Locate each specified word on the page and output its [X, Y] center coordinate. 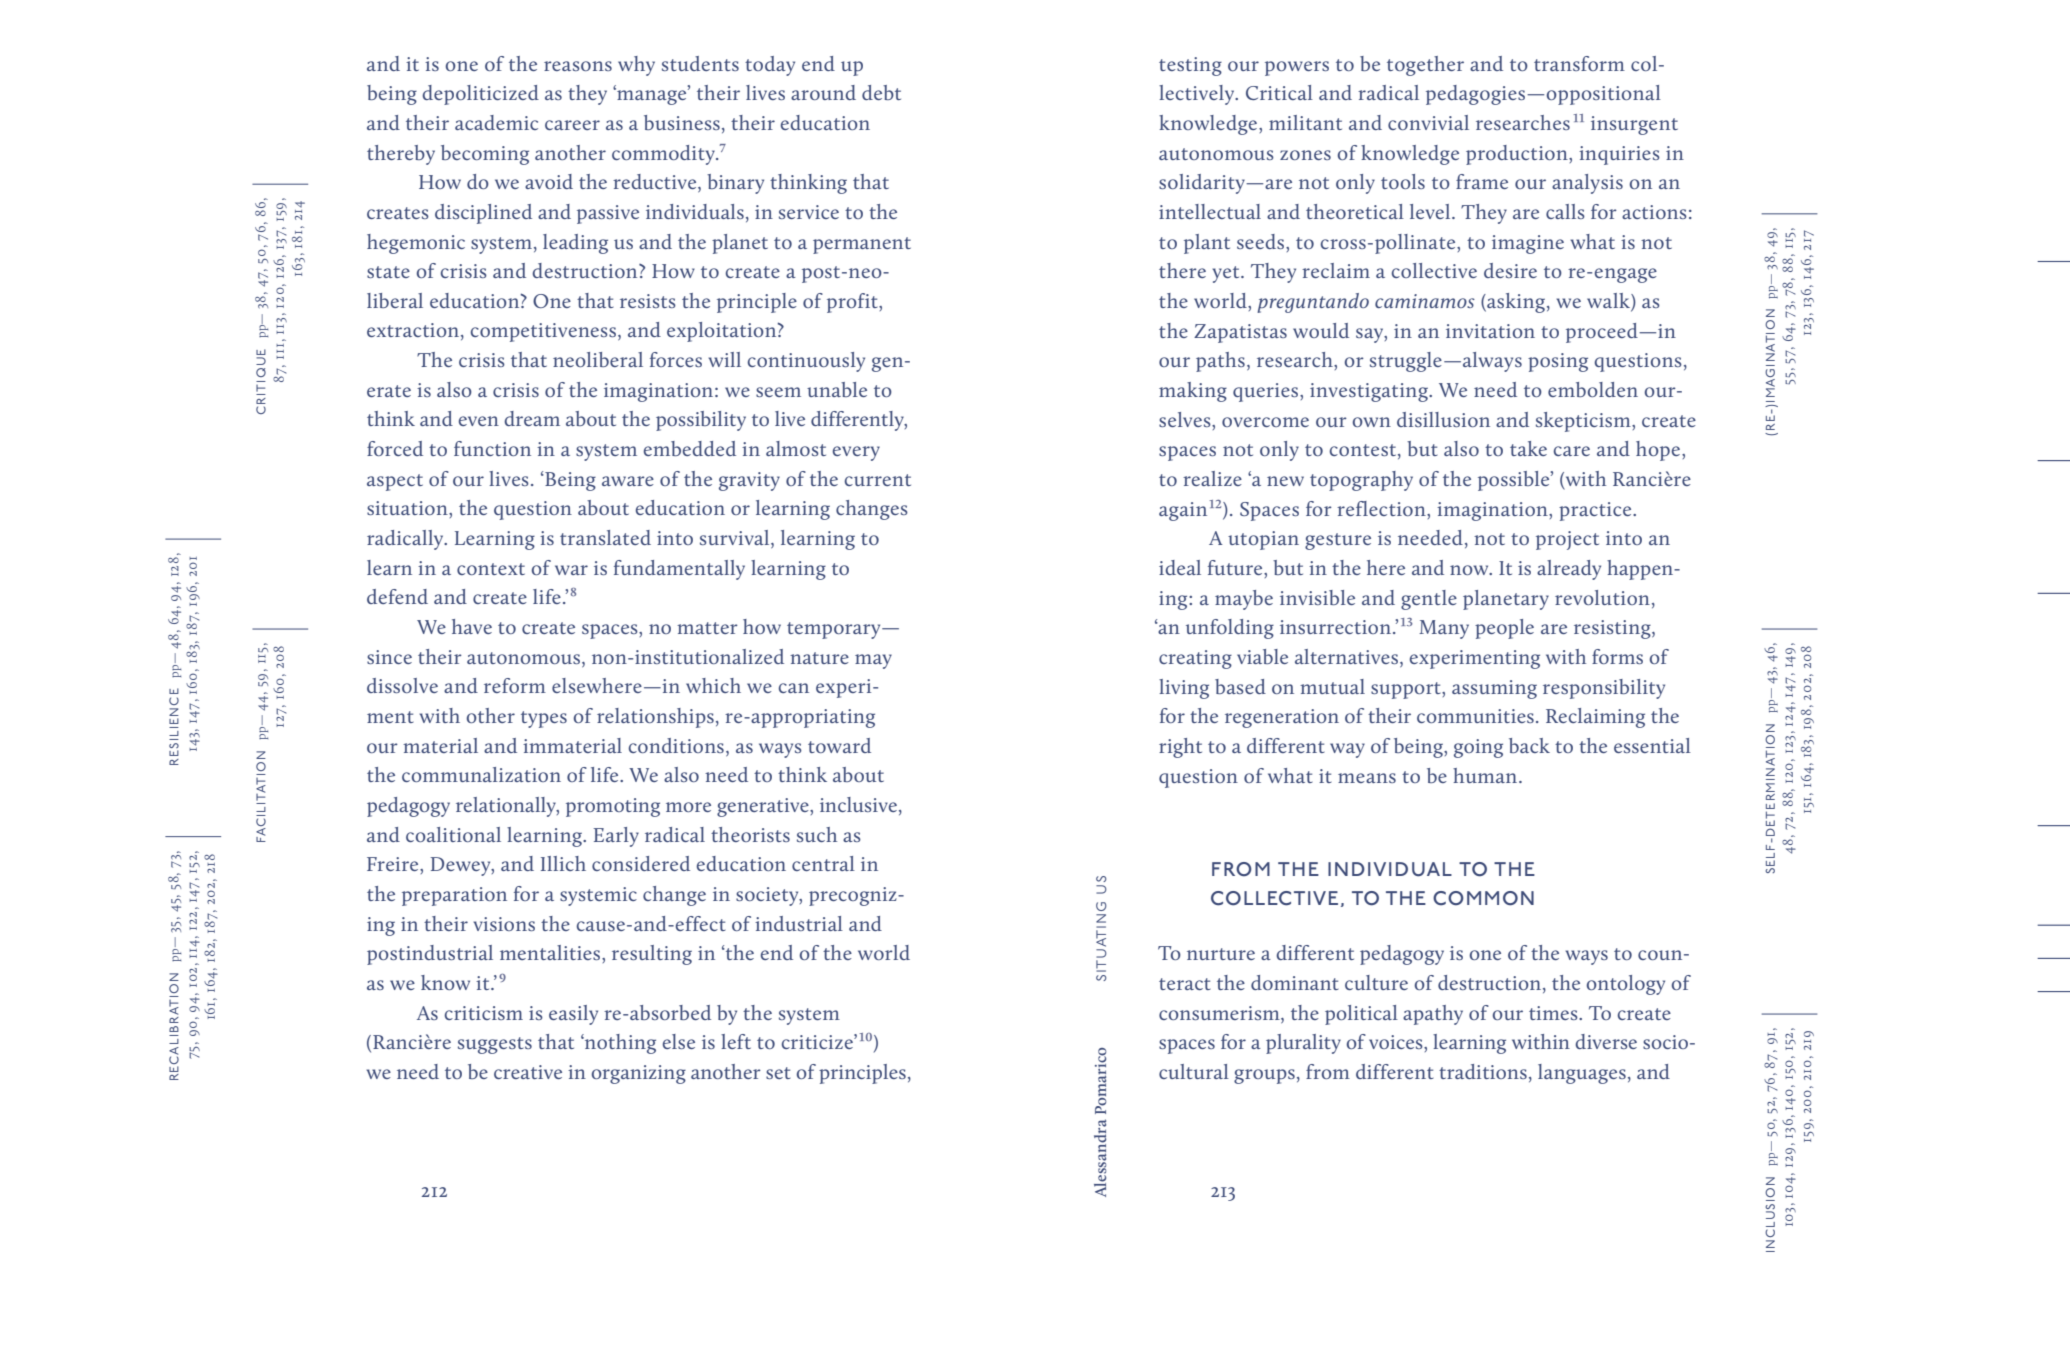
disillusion [1443, 419]
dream [532, 418]
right [1180, 748]
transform [1579, 63]
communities [1475, 716]
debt [881, 92]
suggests [495, 1045]
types [544, 719]
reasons [578, 66]
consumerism [1220, 1013]
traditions [1483, 1071]
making [1193, 392]
